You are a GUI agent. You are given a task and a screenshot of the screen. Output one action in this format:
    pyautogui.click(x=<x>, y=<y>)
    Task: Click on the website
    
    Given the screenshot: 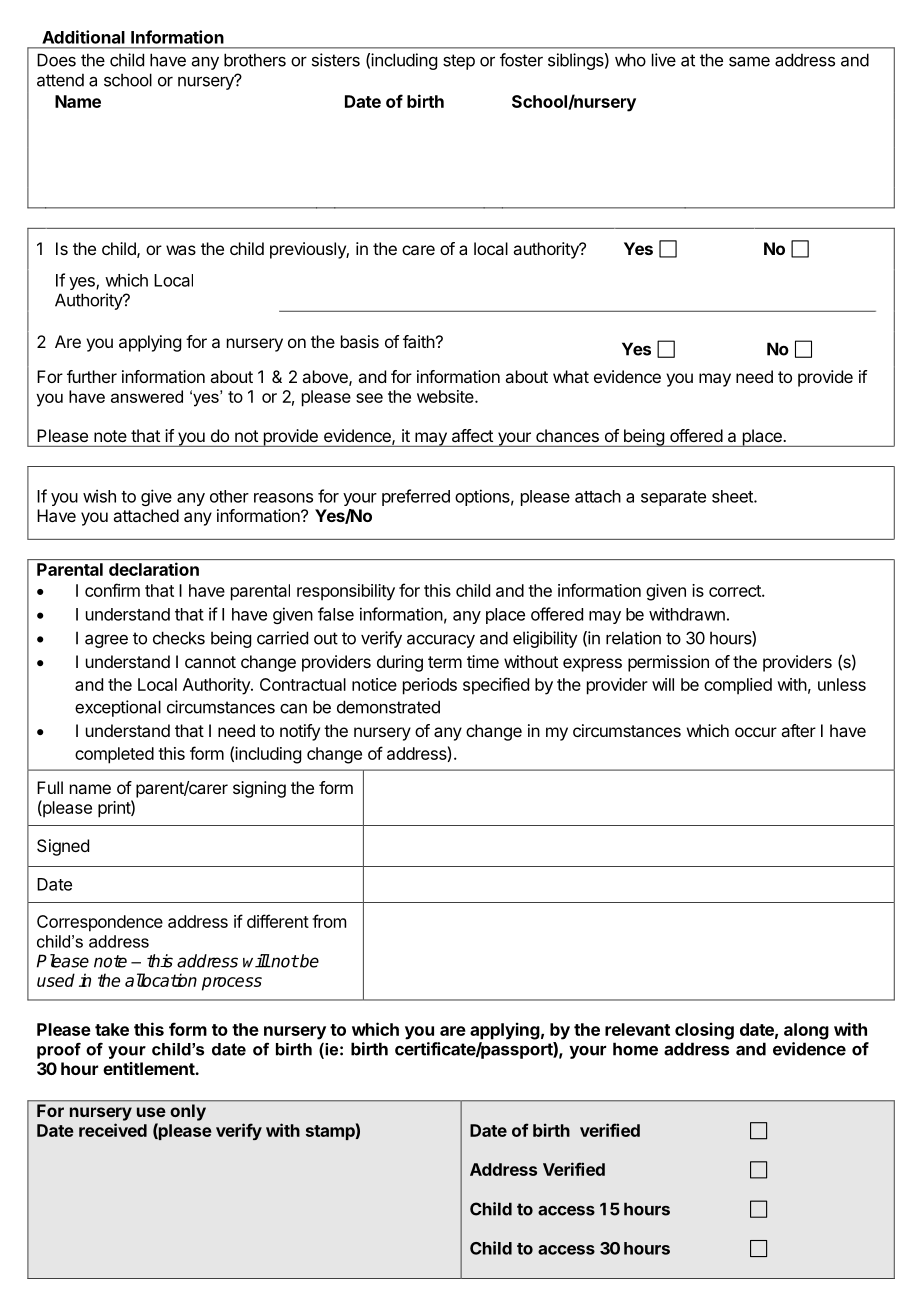 What is the action you would take?
    pyautogui.click(x=446, y=396)
